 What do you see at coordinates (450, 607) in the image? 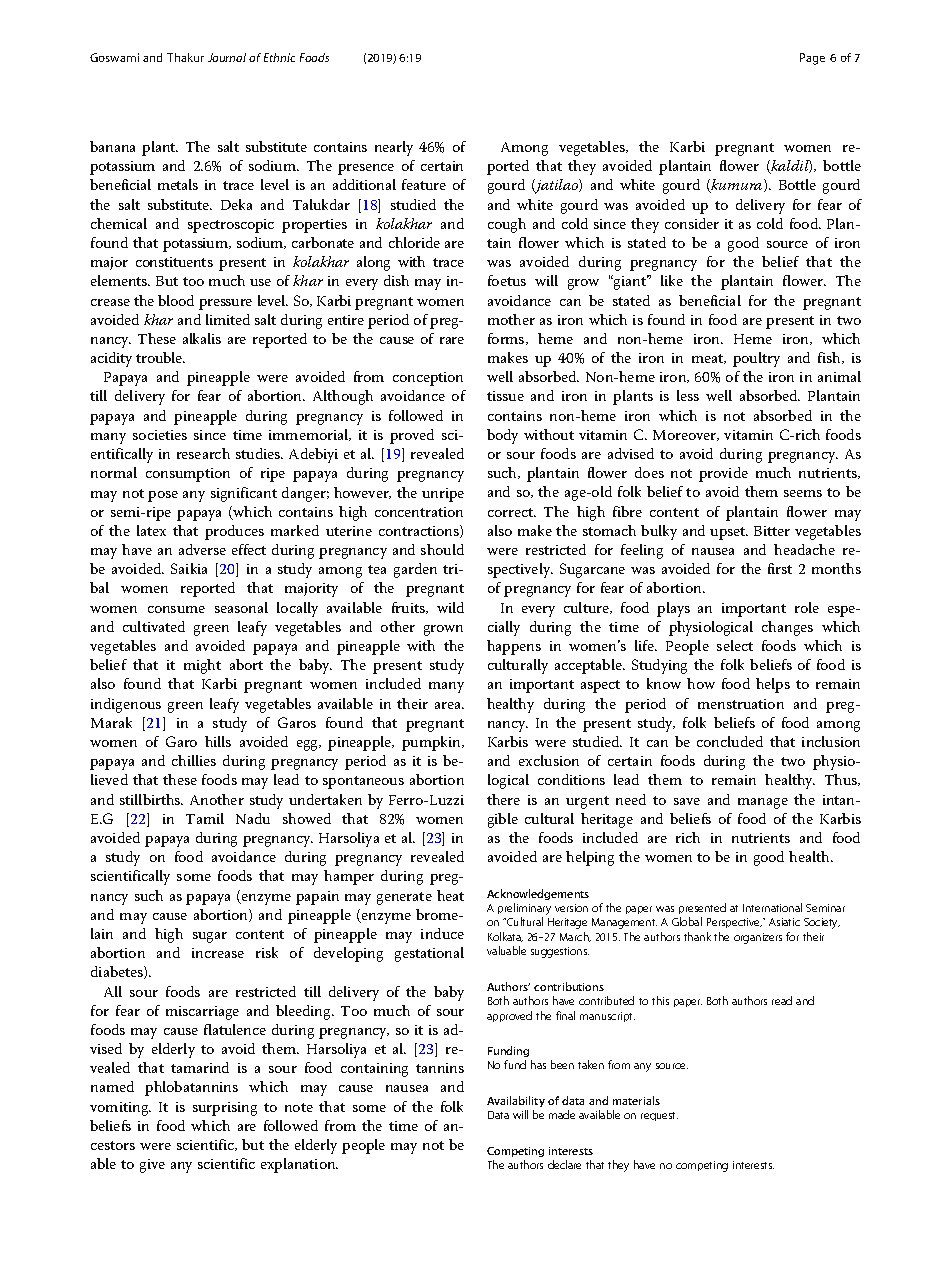
I see `wild` at bounding box center [450, 607].
